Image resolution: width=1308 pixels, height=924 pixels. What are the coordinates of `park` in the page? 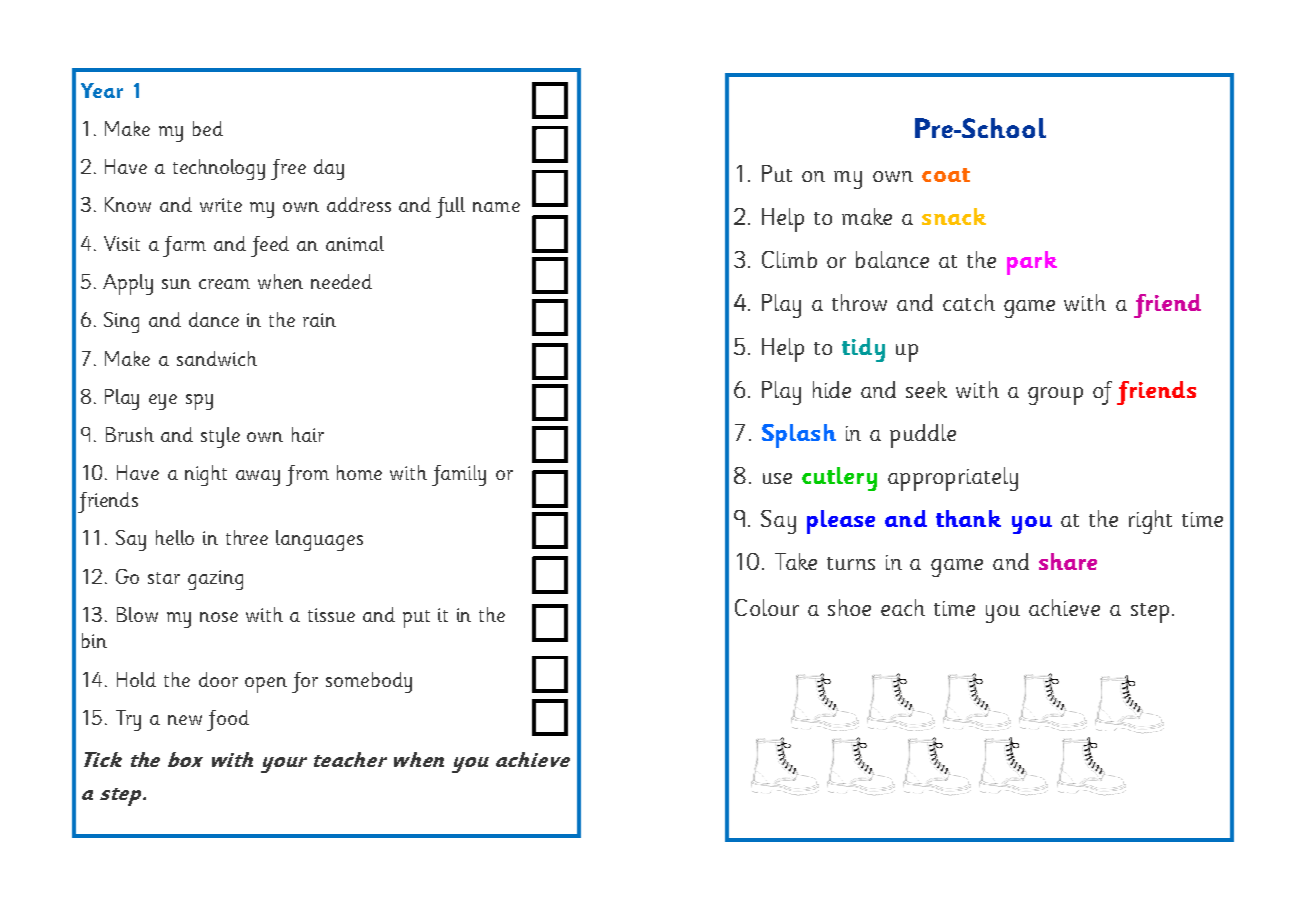 It's located at (1032, 263).
